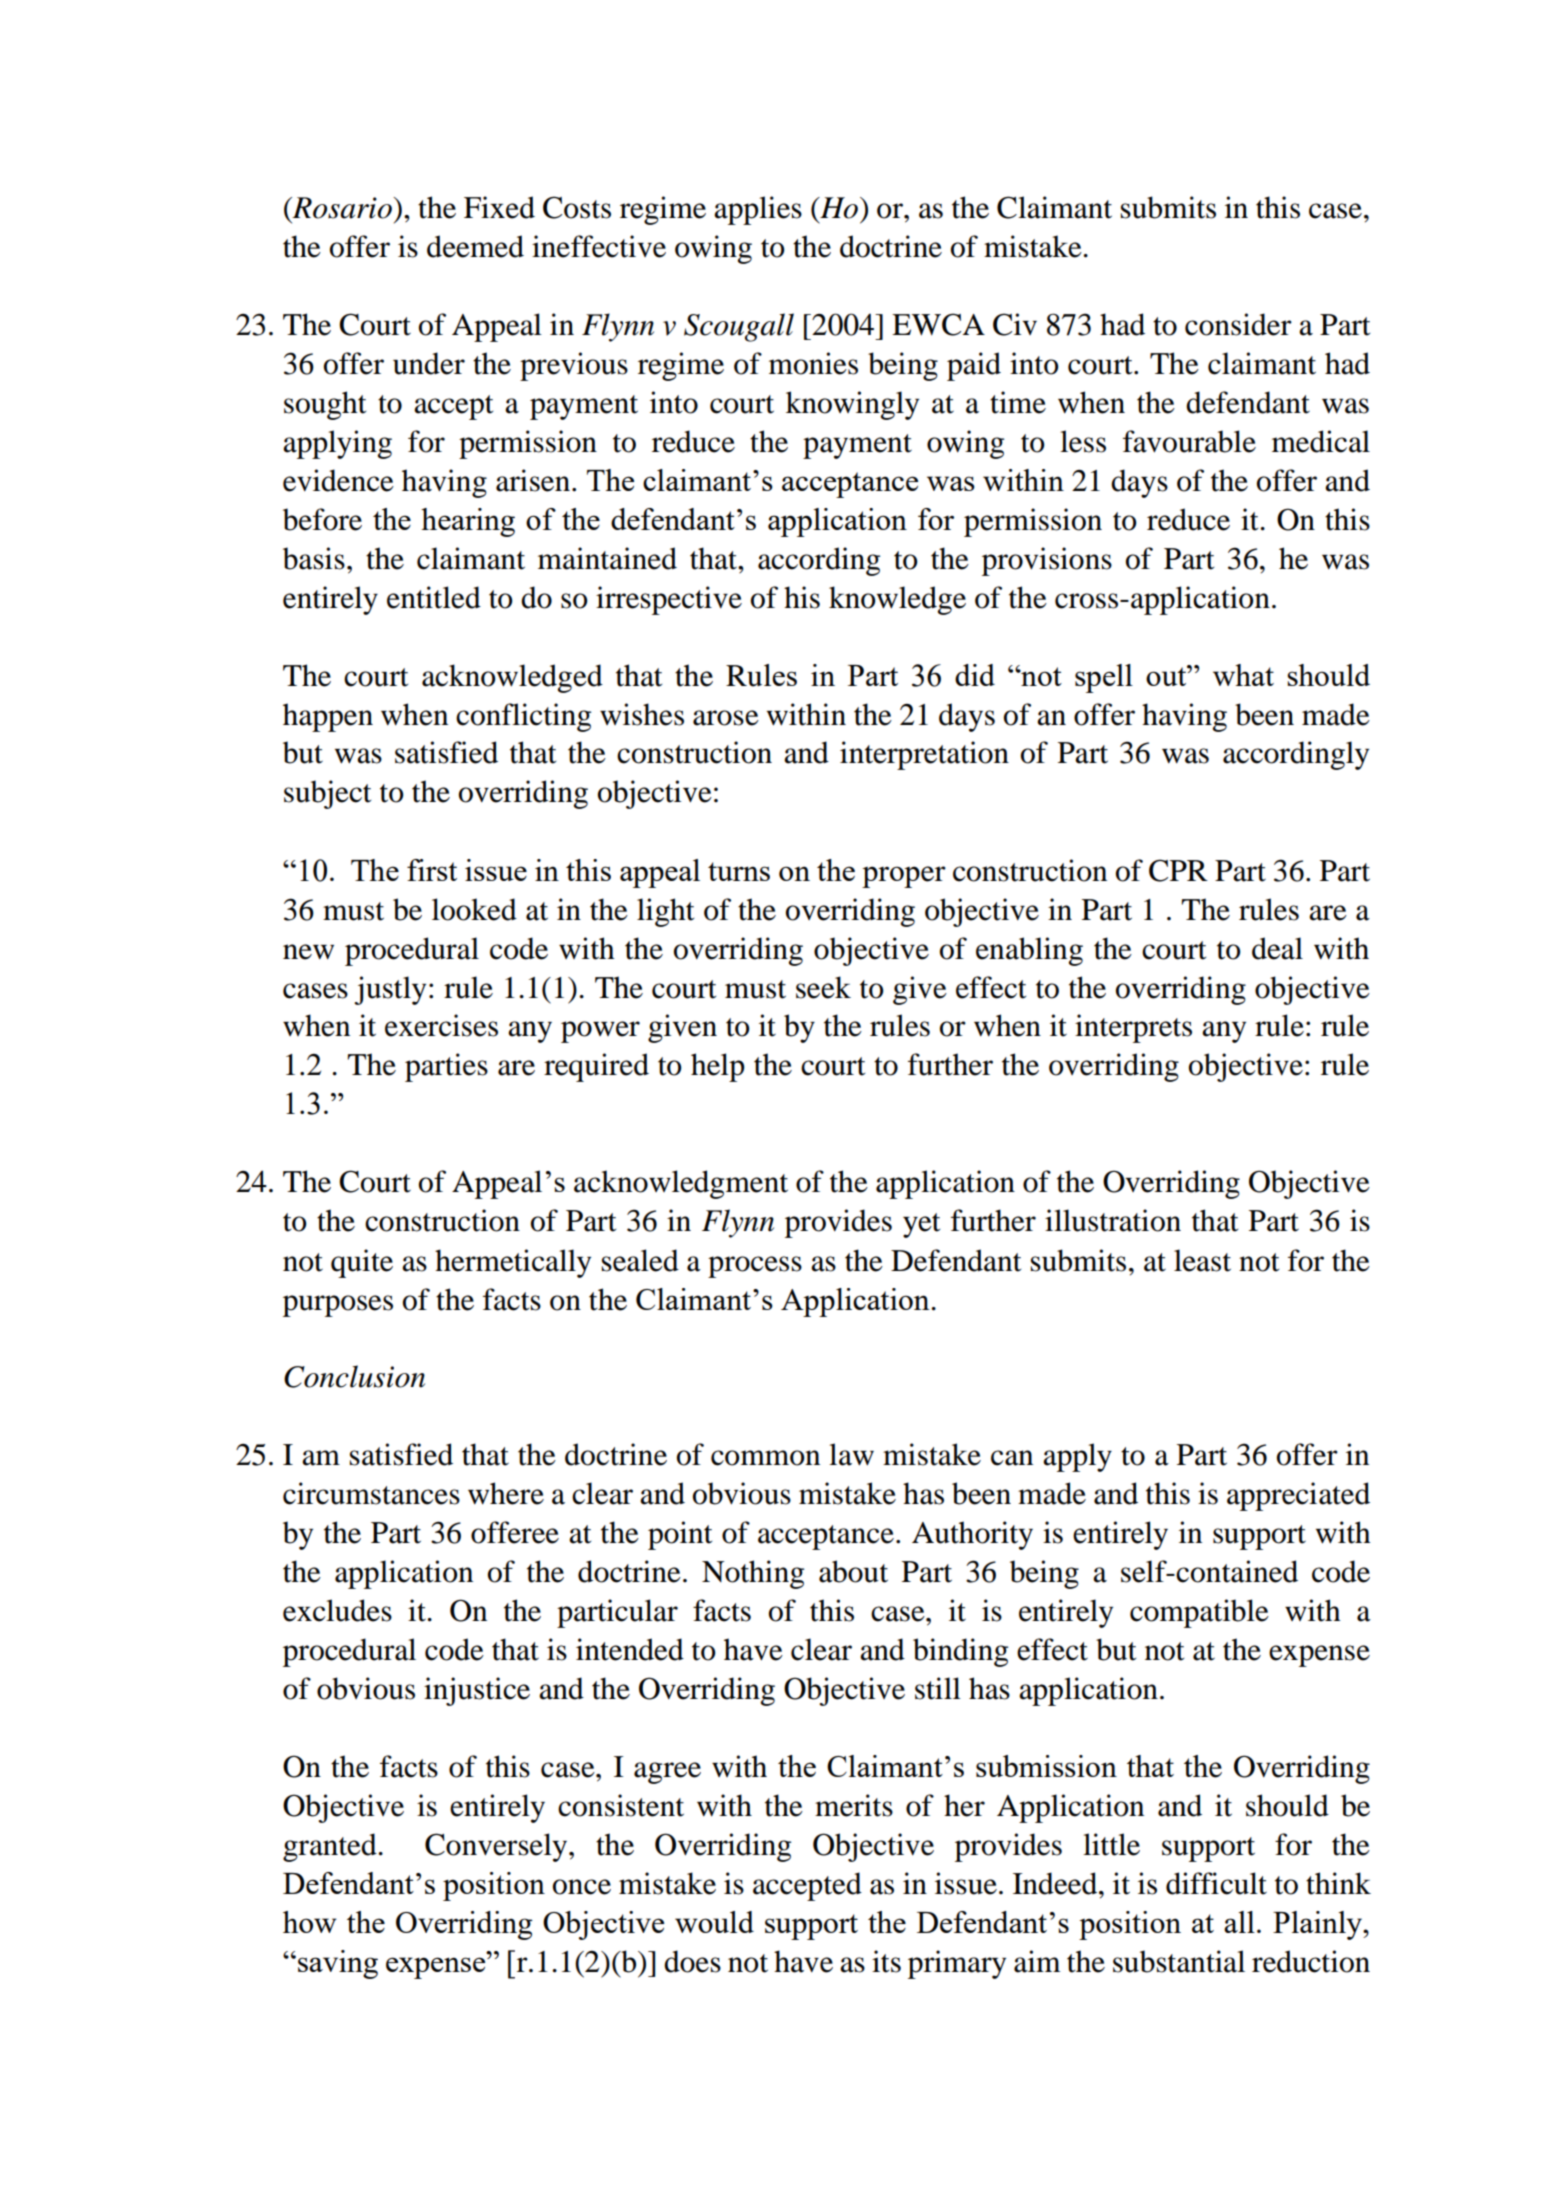 The width and height of the screenshot is (1559, 2204). I want to click on consider, so click(1238, 324).
